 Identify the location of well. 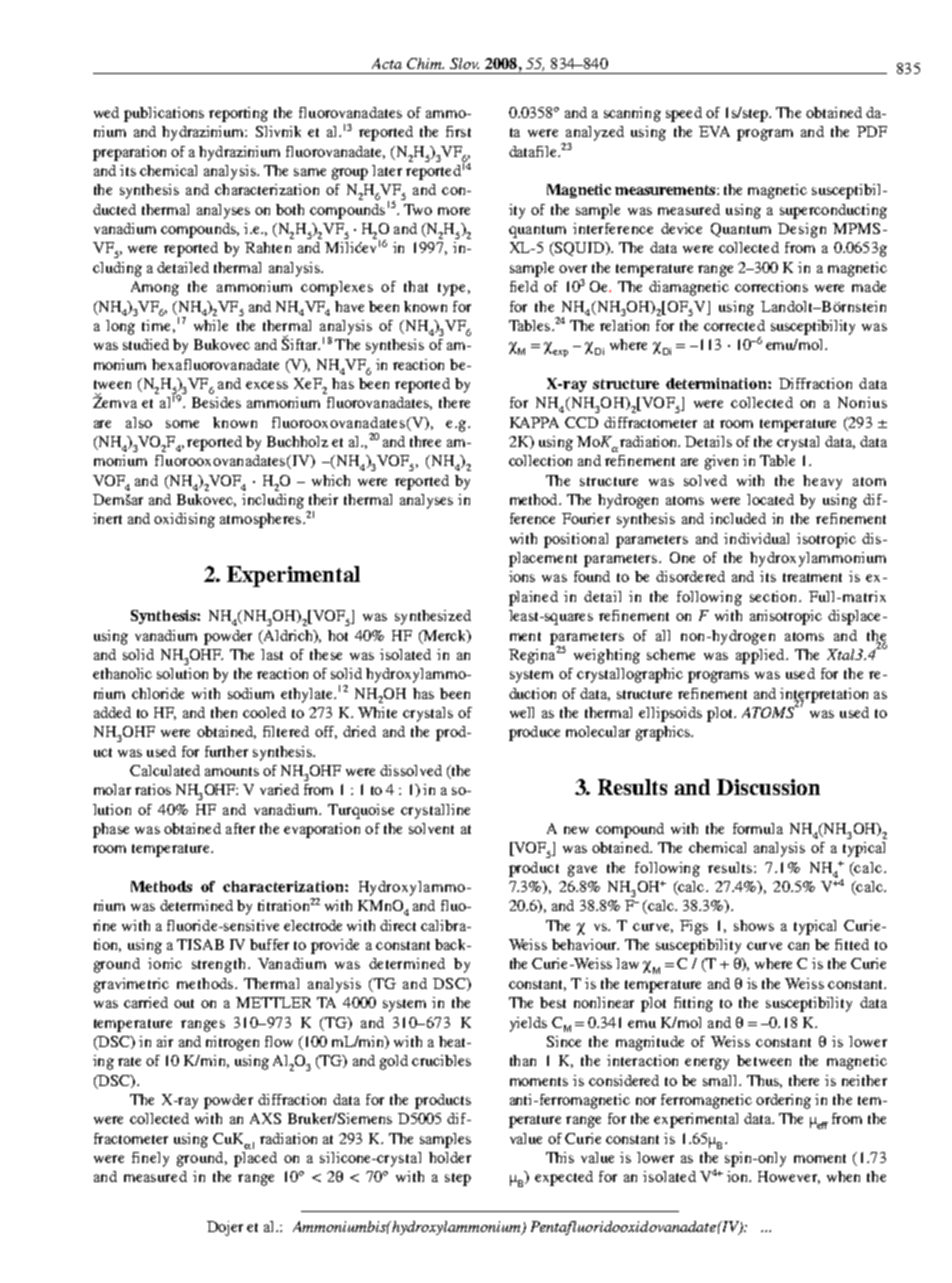
(522, 712).
